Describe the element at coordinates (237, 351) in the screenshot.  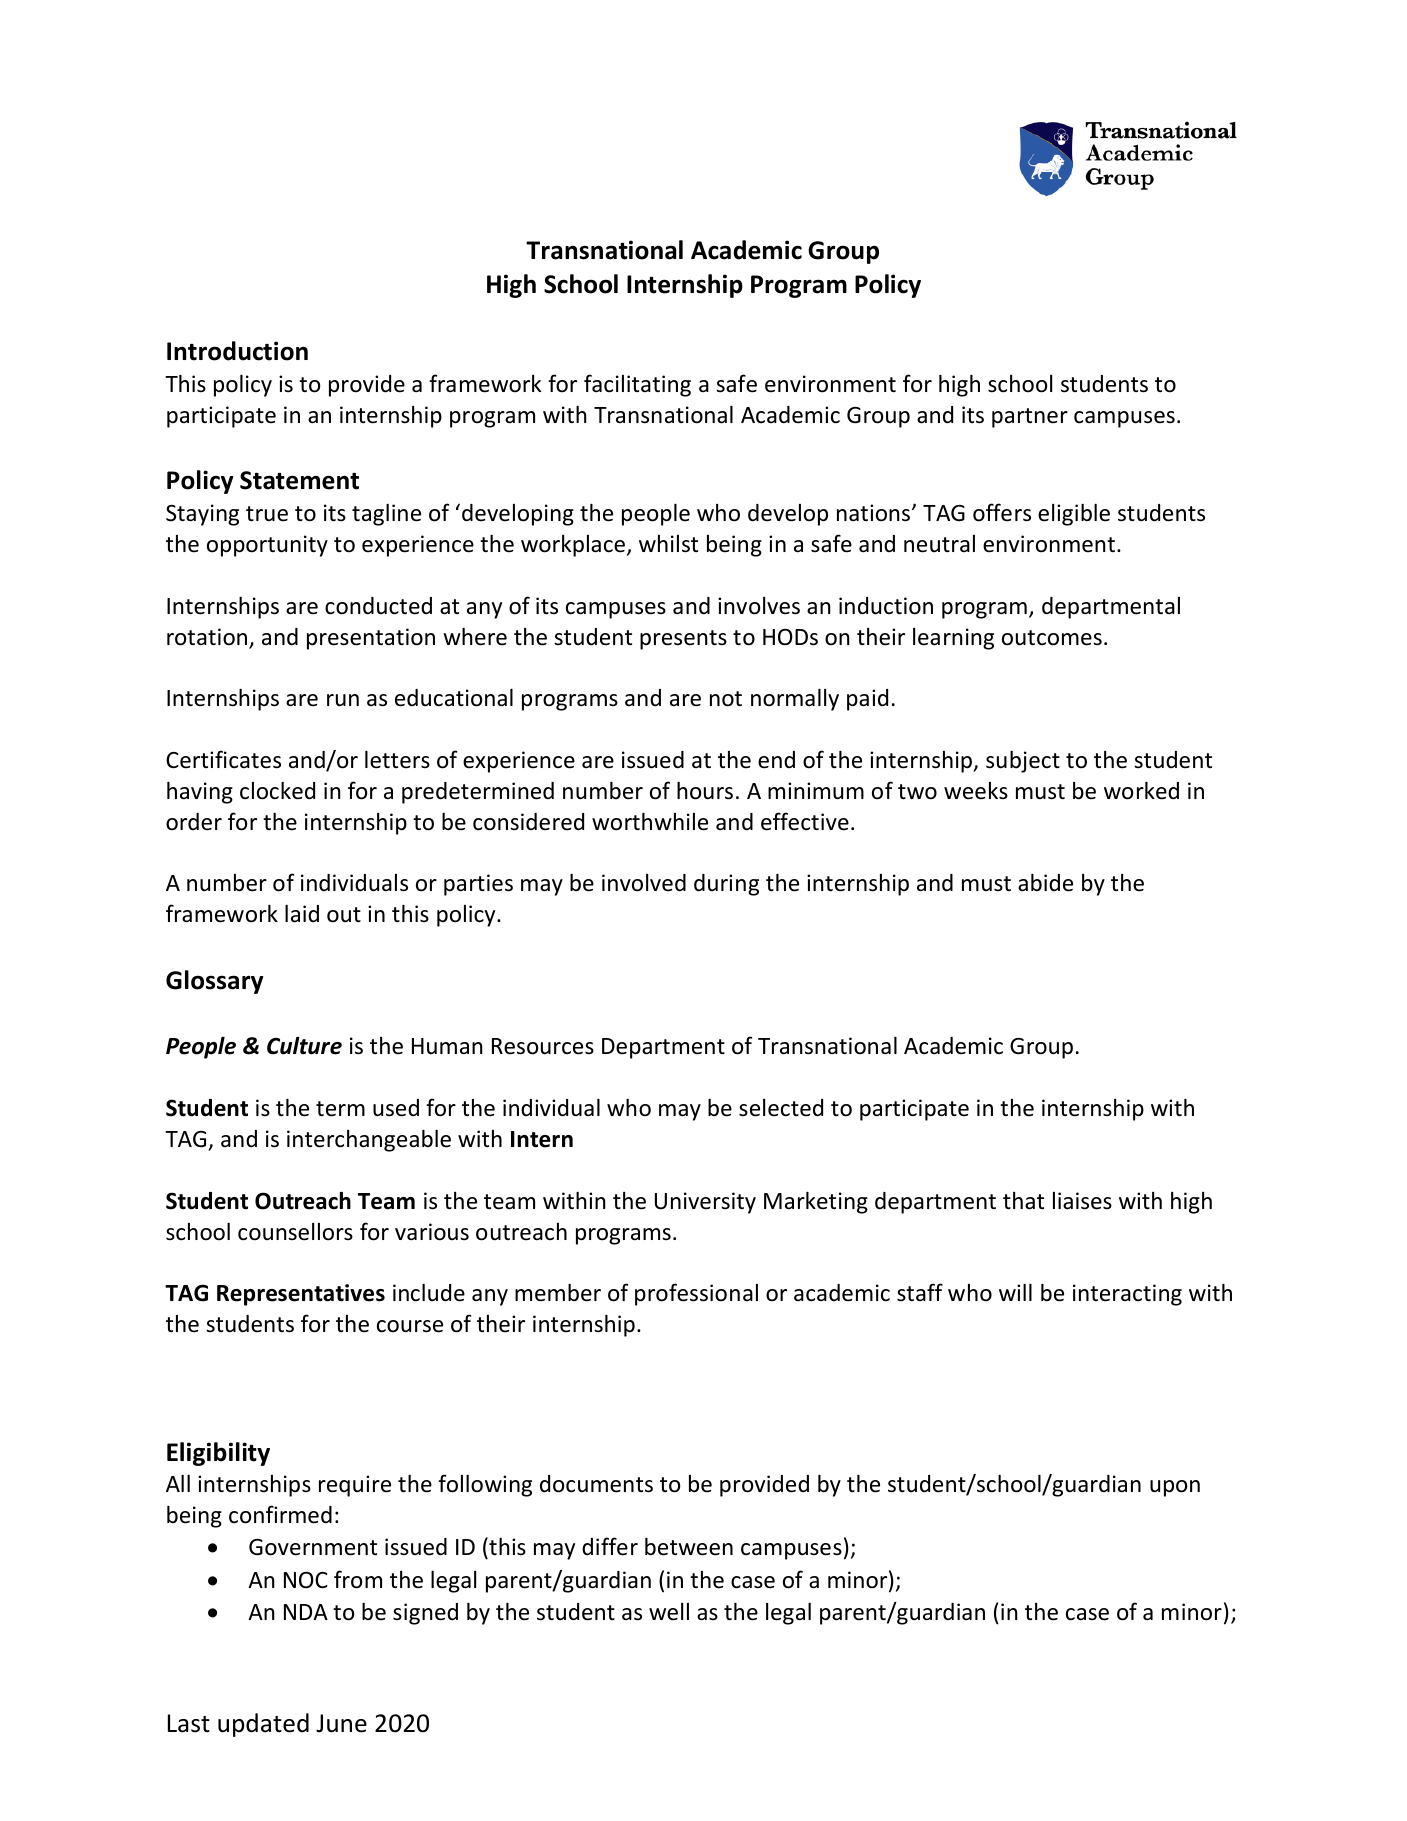
I see `Introduction` at that location.
